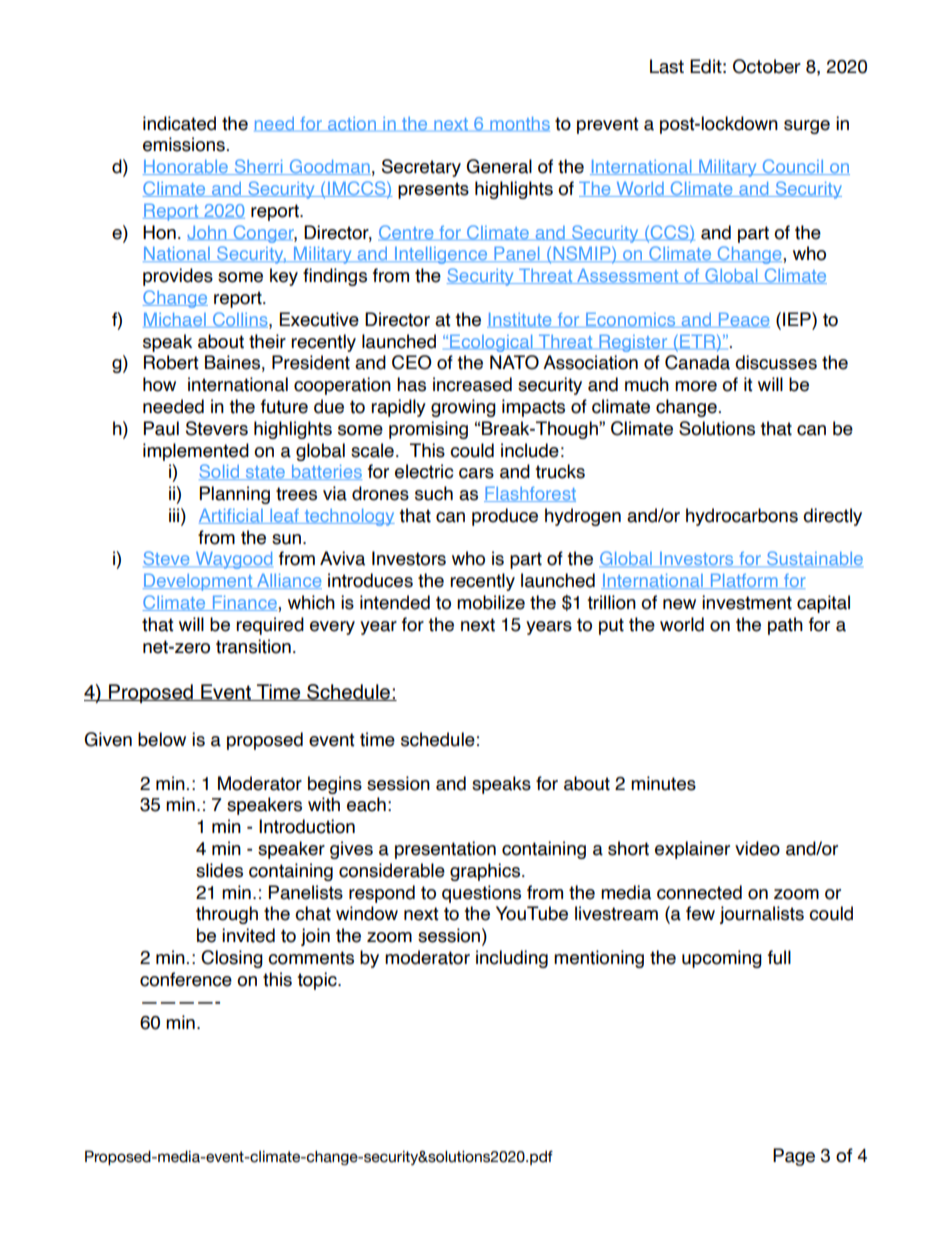 This screenshot has width=952, height=1233. I want to click on Robert, so click(171, 362).
